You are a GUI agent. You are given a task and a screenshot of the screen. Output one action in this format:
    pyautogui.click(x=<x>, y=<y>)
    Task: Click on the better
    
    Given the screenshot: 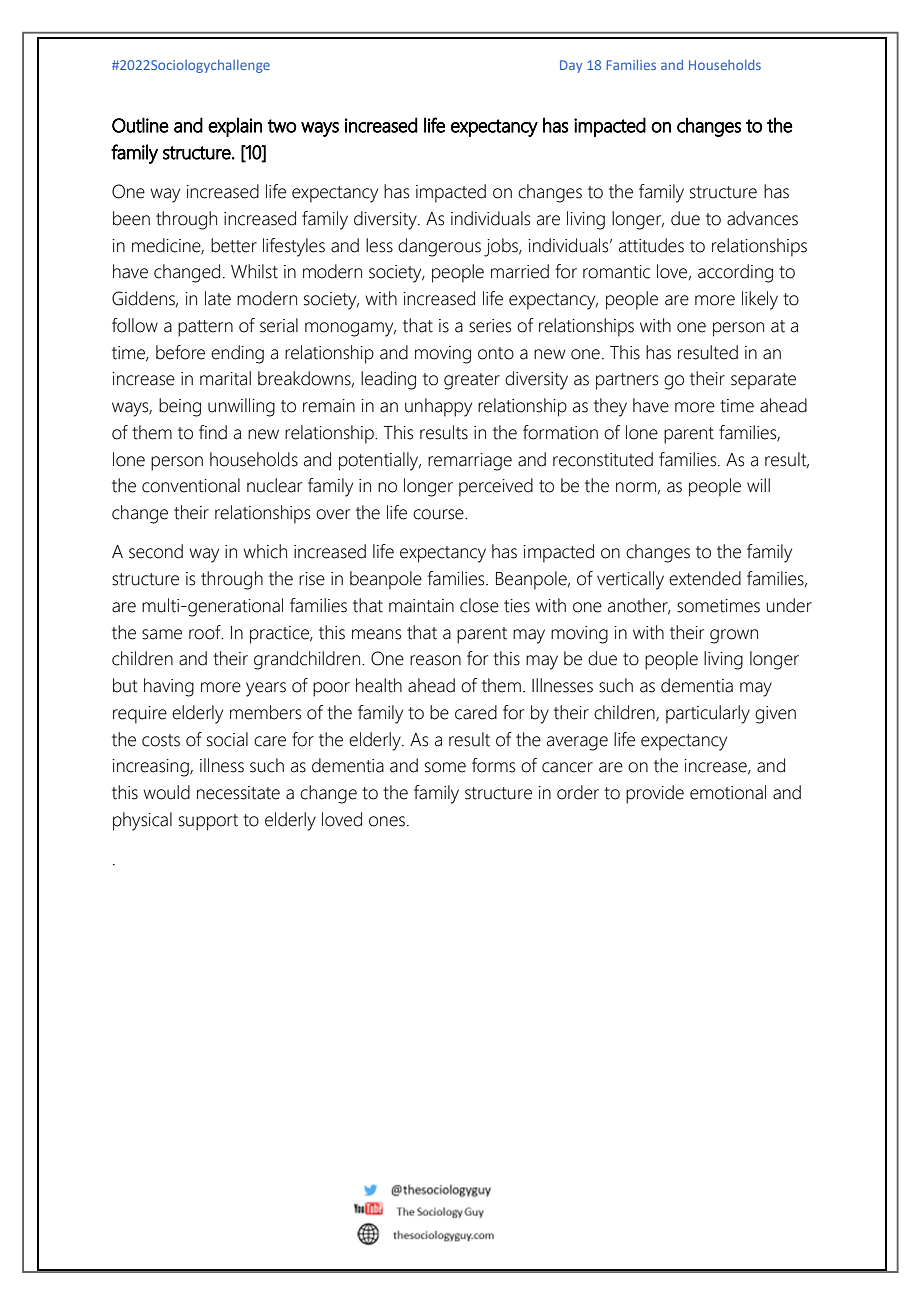 What is the action you would take?
    pyautogui.click(x=234, y=245)
